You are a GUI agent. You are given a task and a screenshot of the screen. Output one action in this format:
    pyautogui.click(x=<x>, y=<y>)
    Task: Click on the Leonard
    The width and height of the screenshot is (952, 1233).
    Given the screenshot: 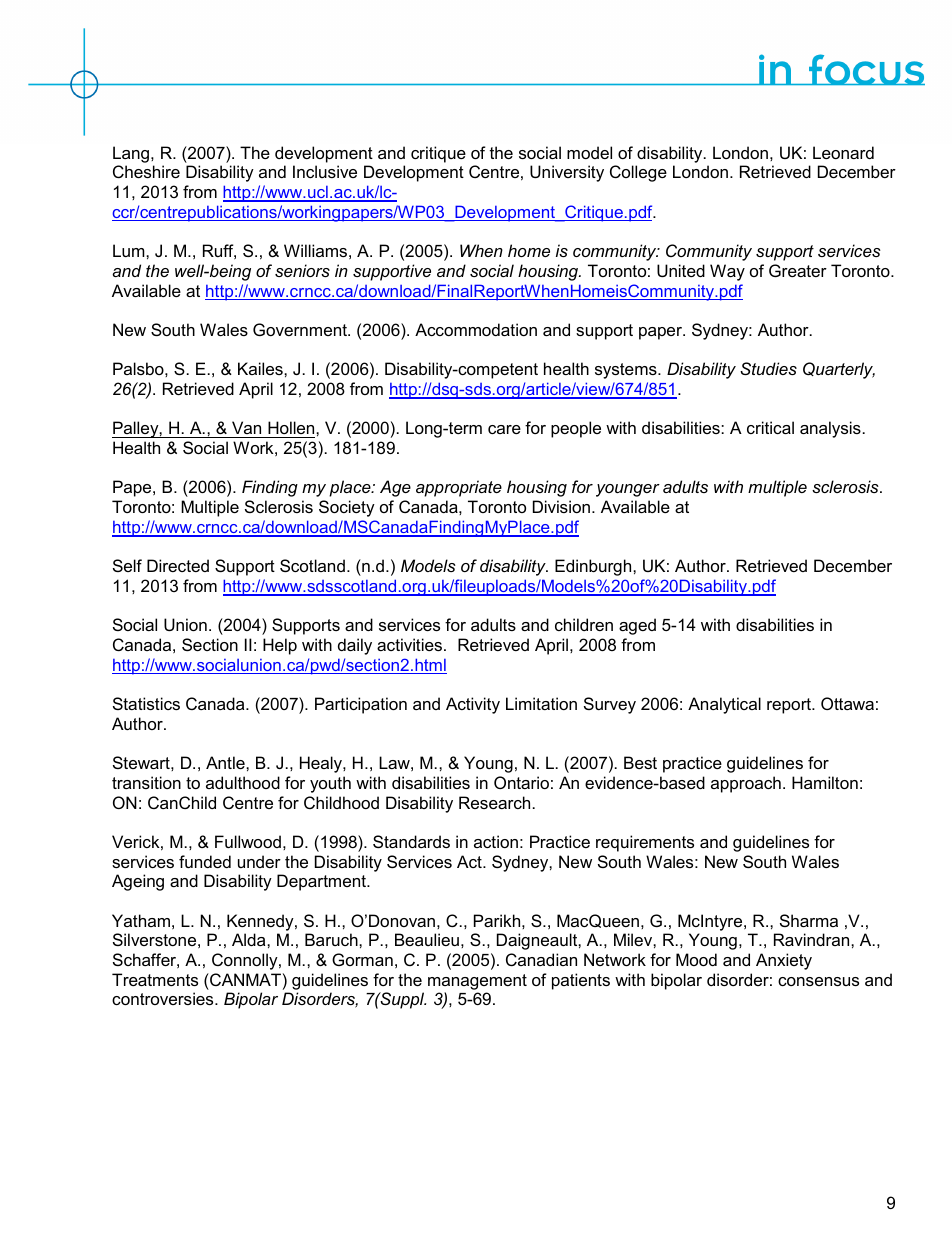 What is the action you would take?
    pyautogui.click(x=843, y=152)
